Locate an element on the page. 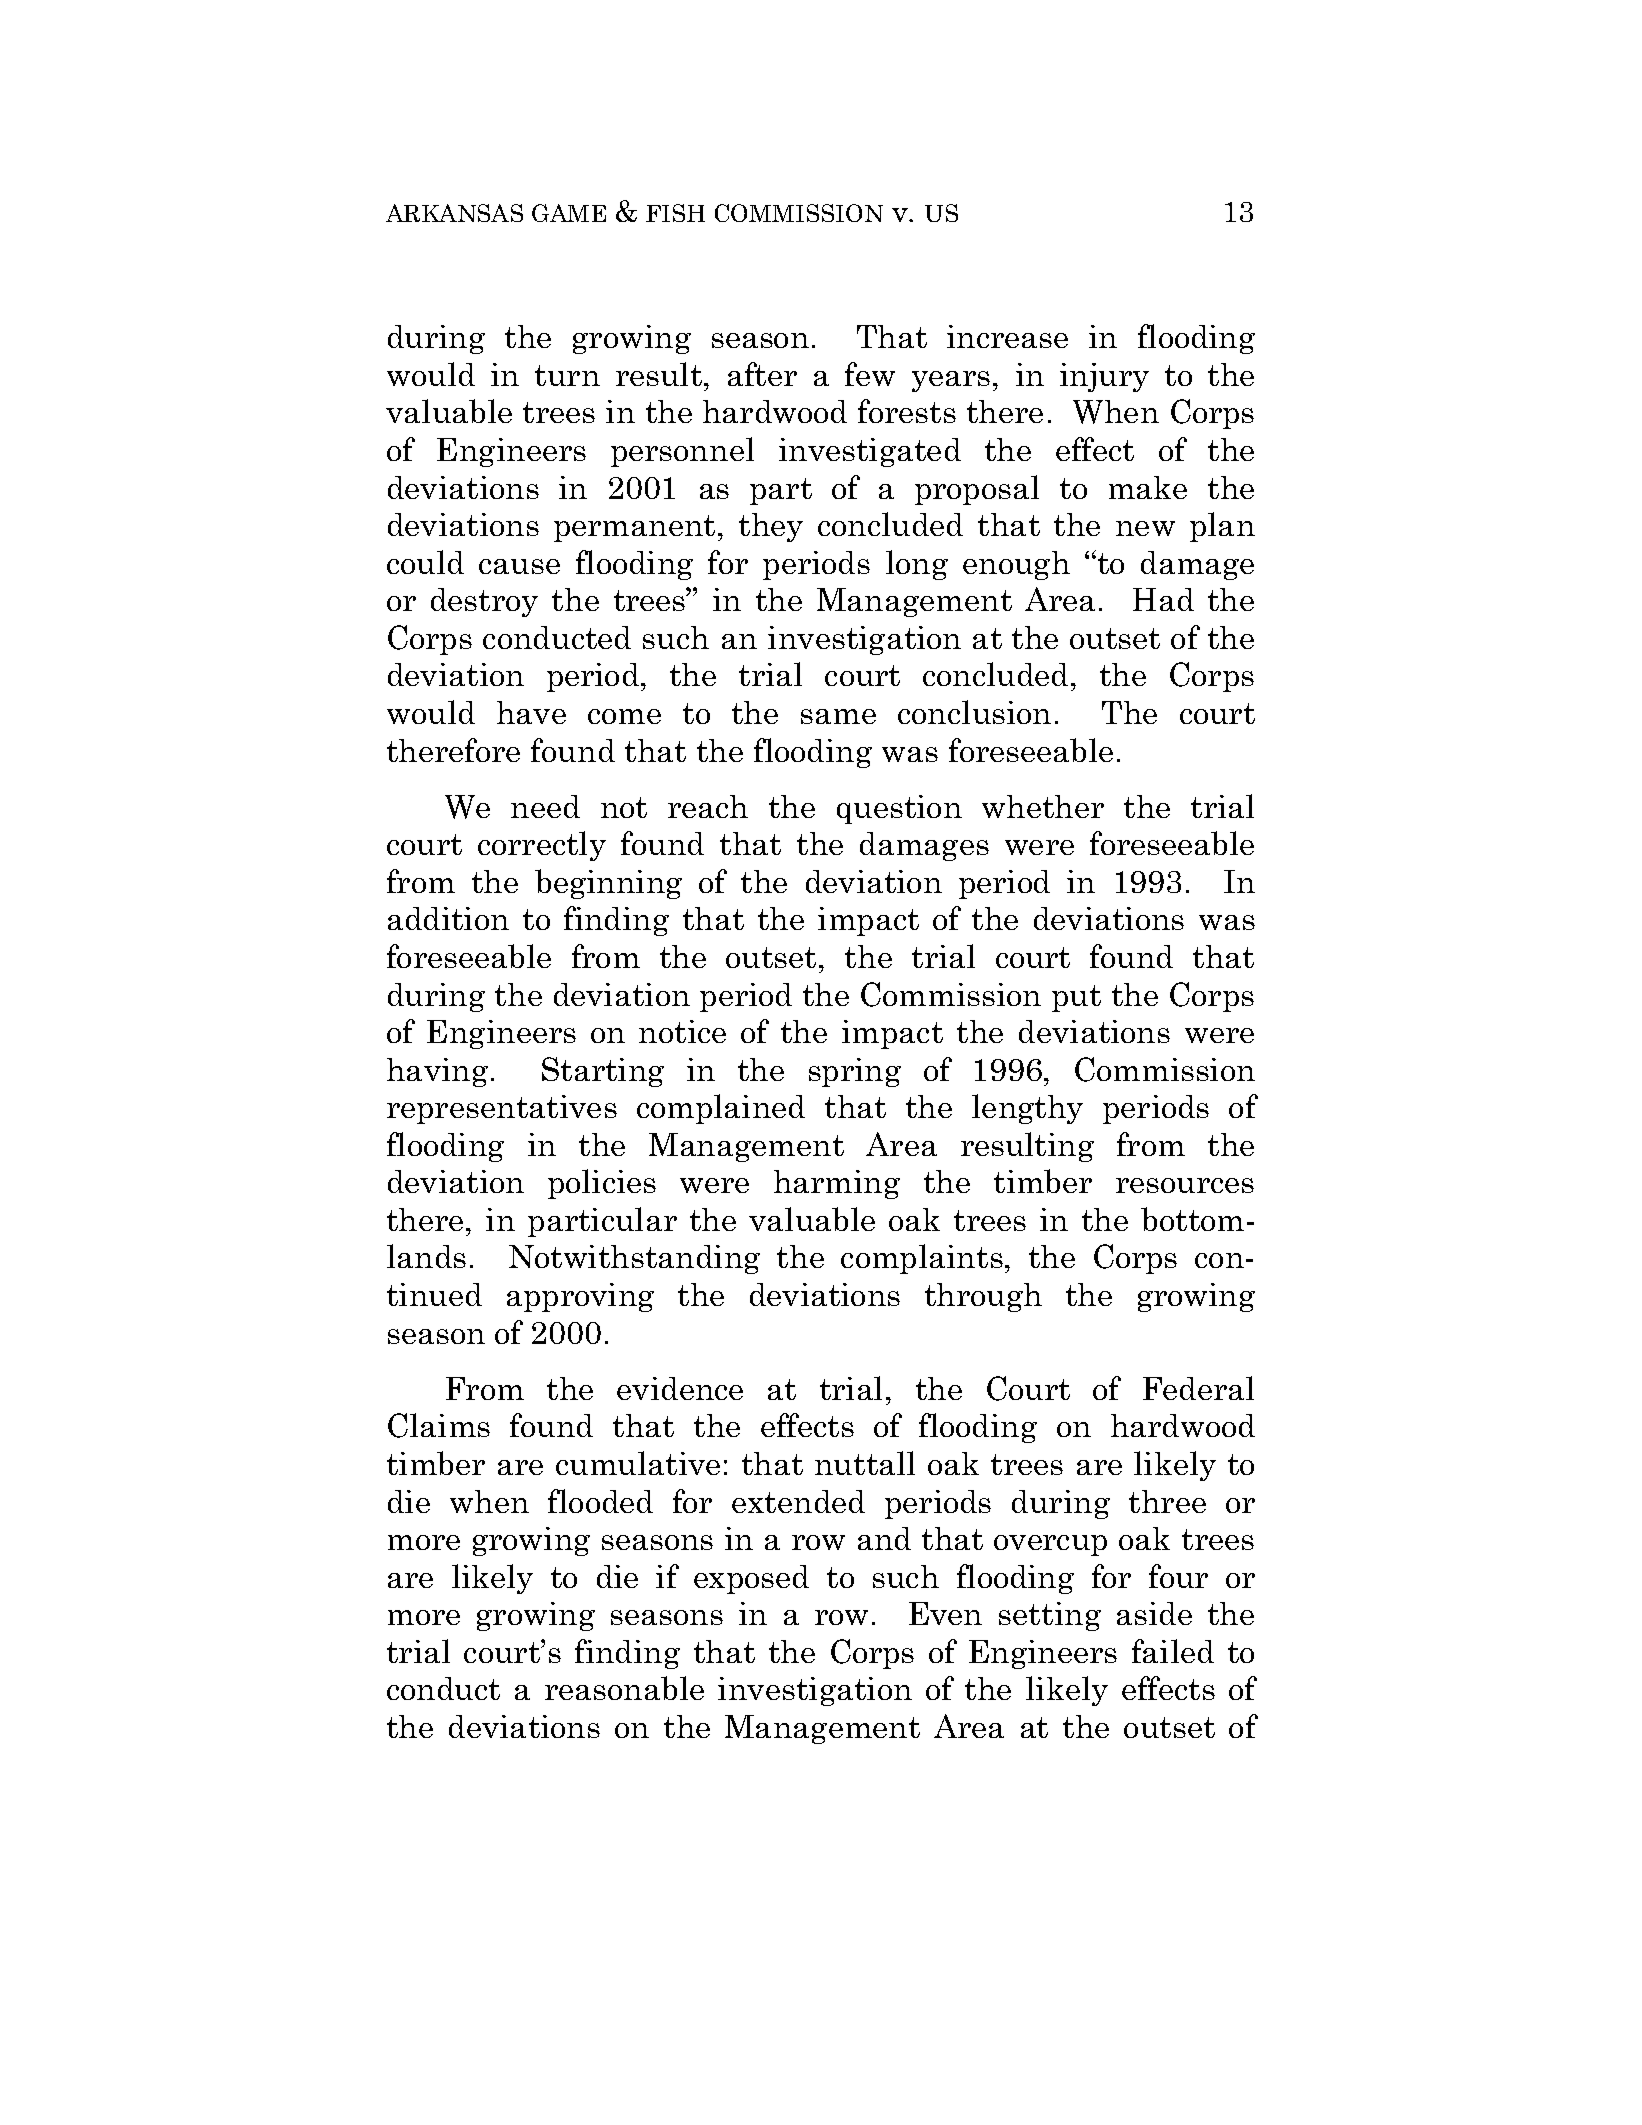 The image size is (1642, 2125). representatives is located at coordinates (502, 1109).
